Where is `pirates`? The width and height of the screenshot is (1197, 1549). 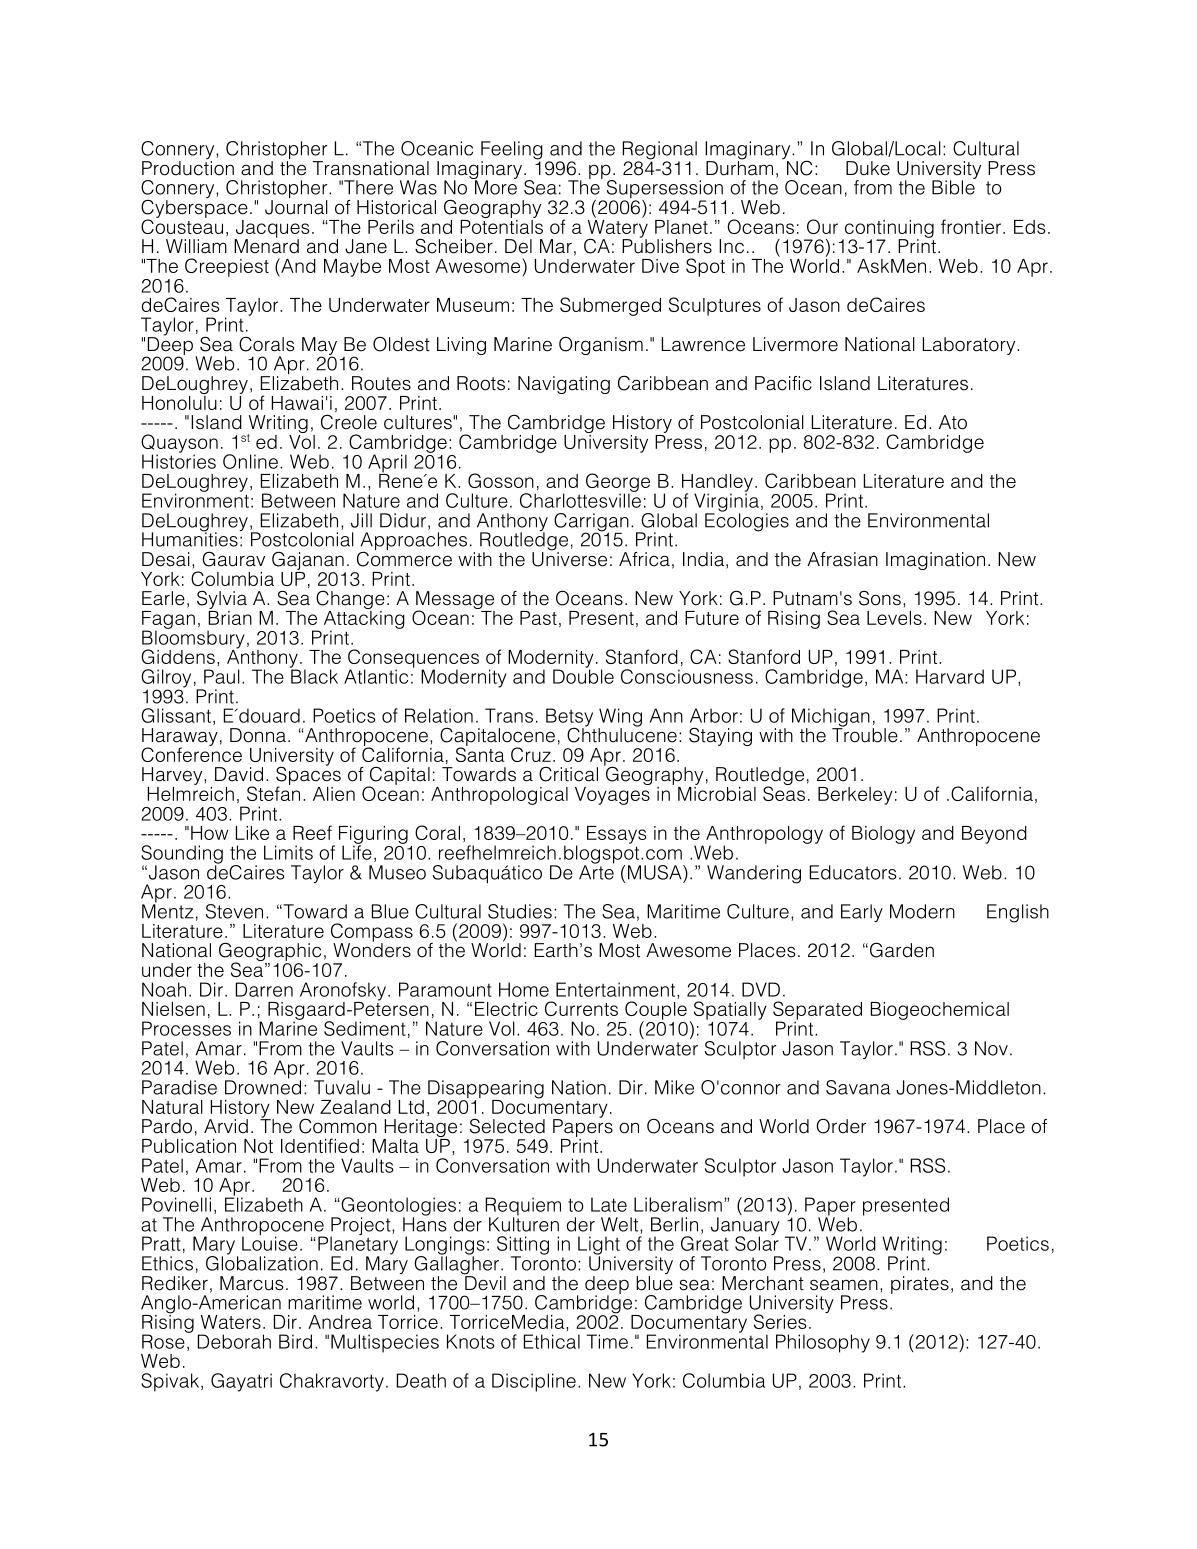 pirates is located at coordinates (920, 1285).
